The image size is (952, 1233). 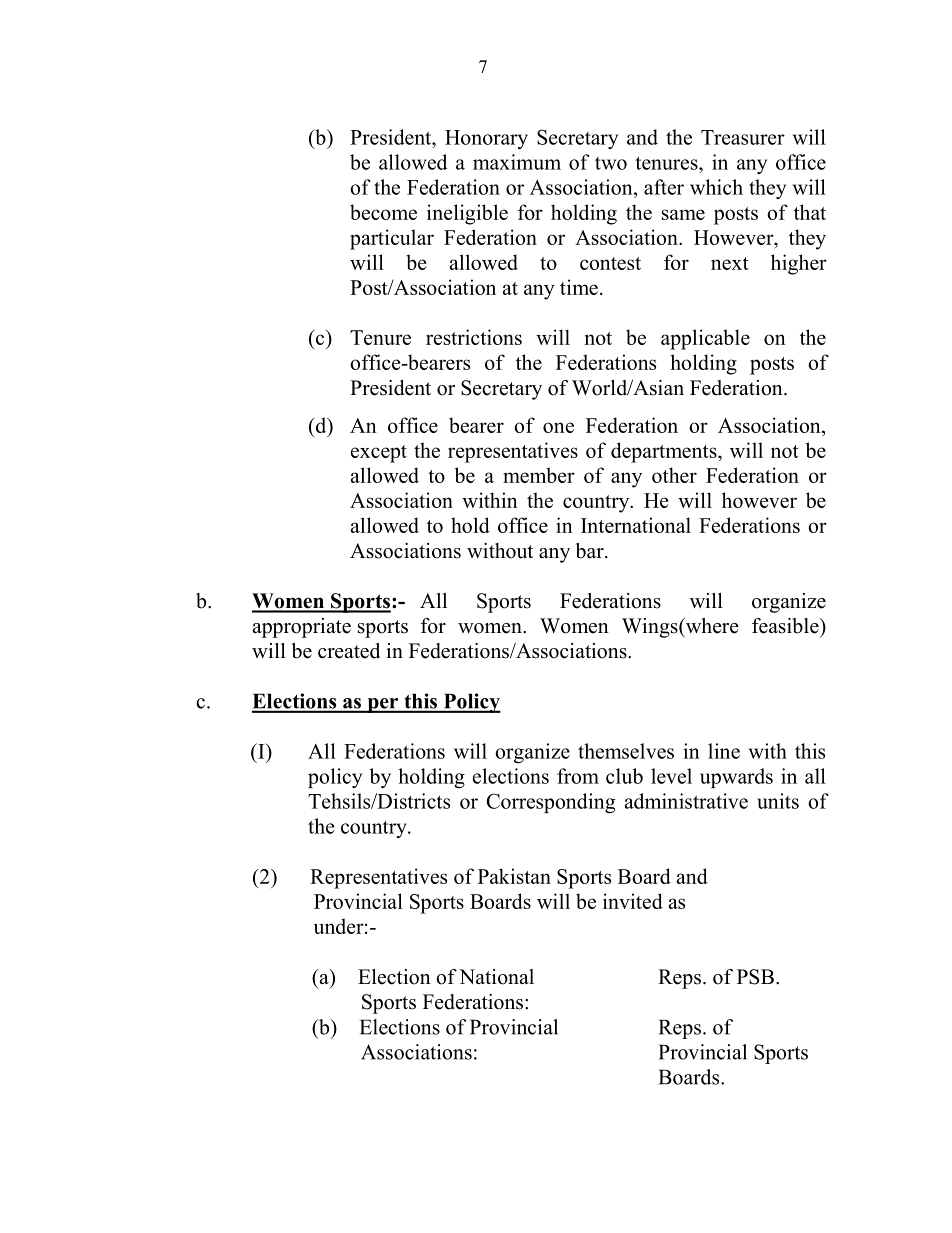 What do you see at coordinates (383, 212) in the screenshot?
I see `become` at bounding box center [383, 212].
